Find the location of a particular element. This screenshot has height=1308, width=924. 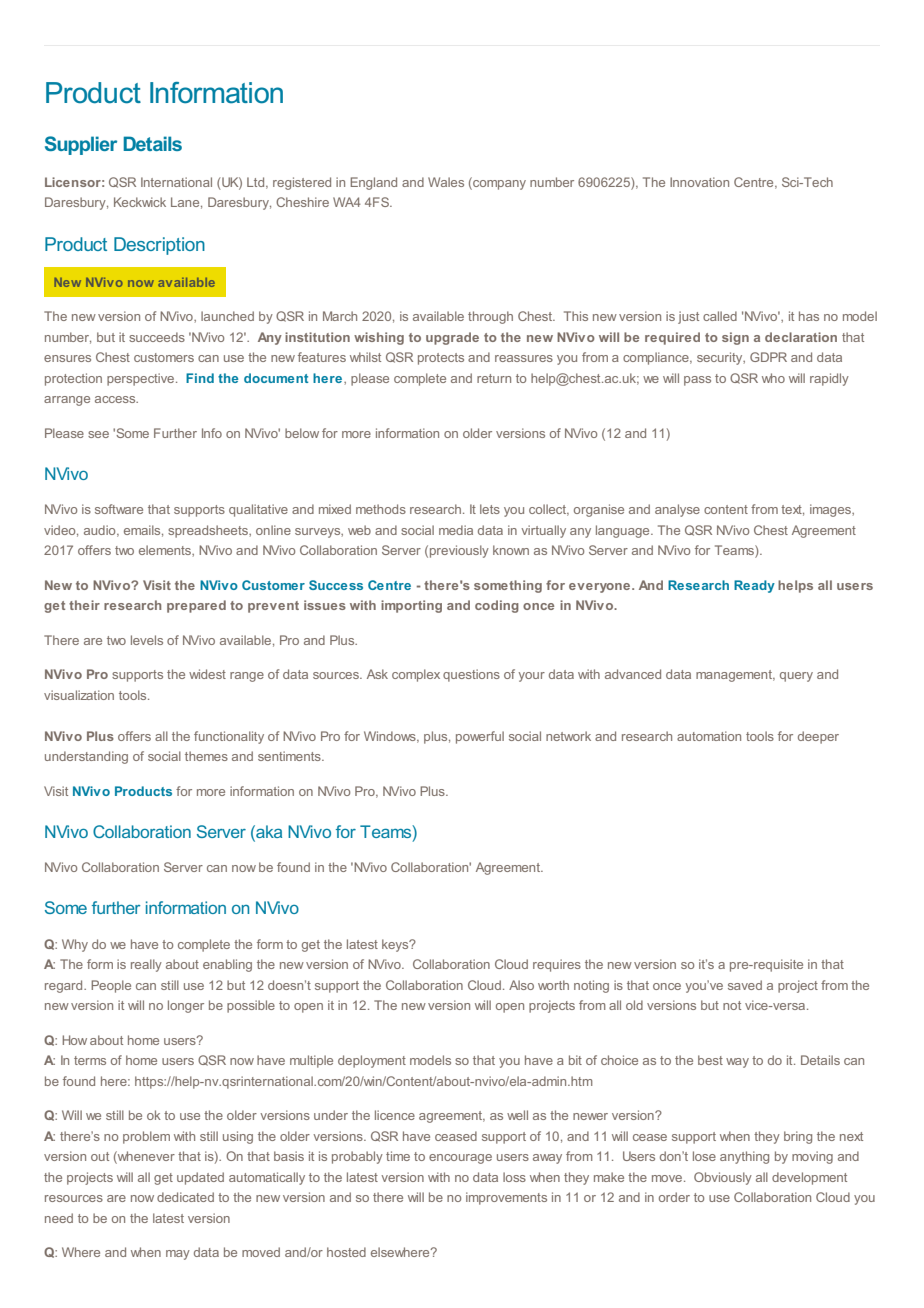

Supplier is located at coordinates (81, 145).
